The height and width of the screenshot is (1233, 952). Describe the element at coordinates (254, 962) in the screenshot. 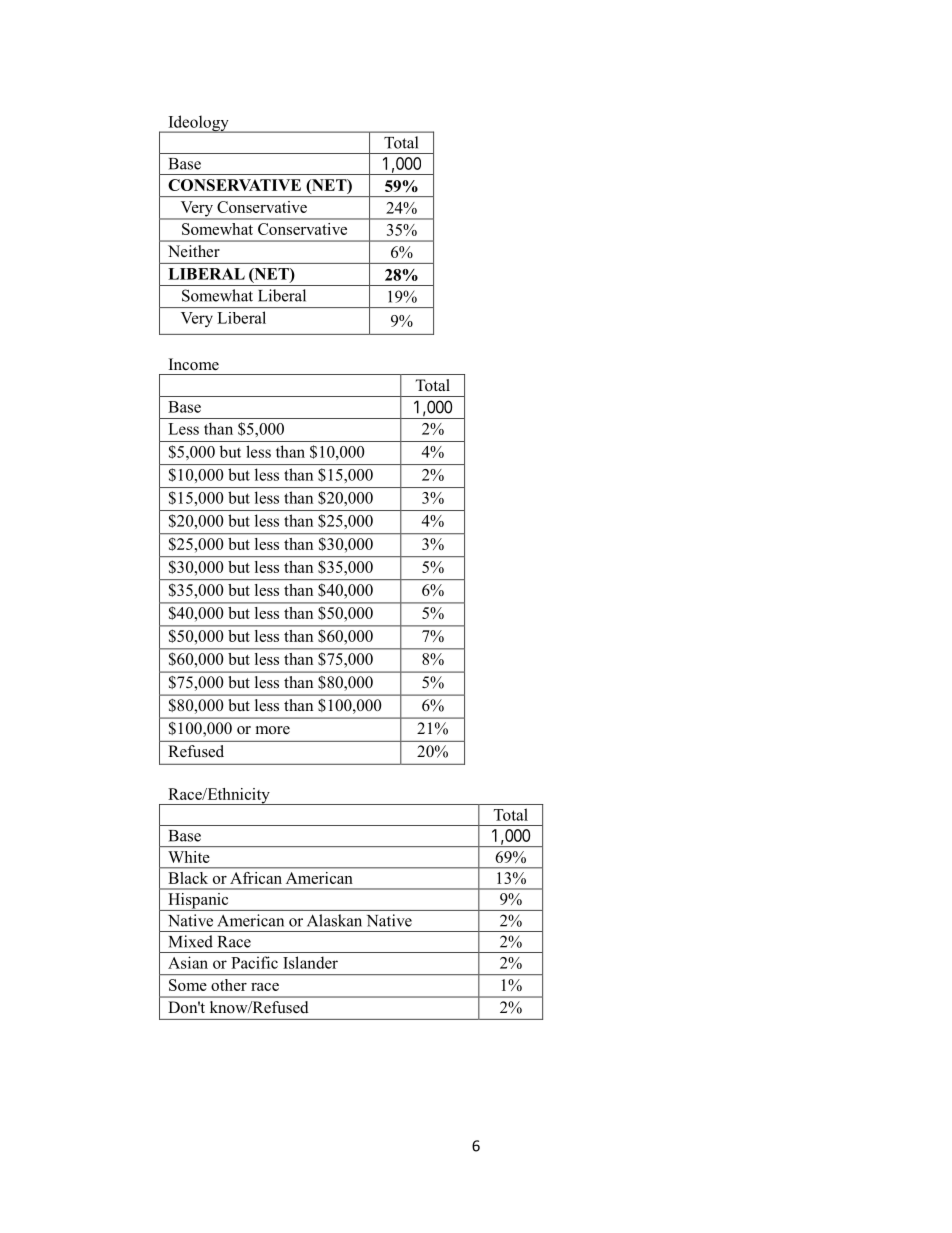

I see `Pacific` at that location.
